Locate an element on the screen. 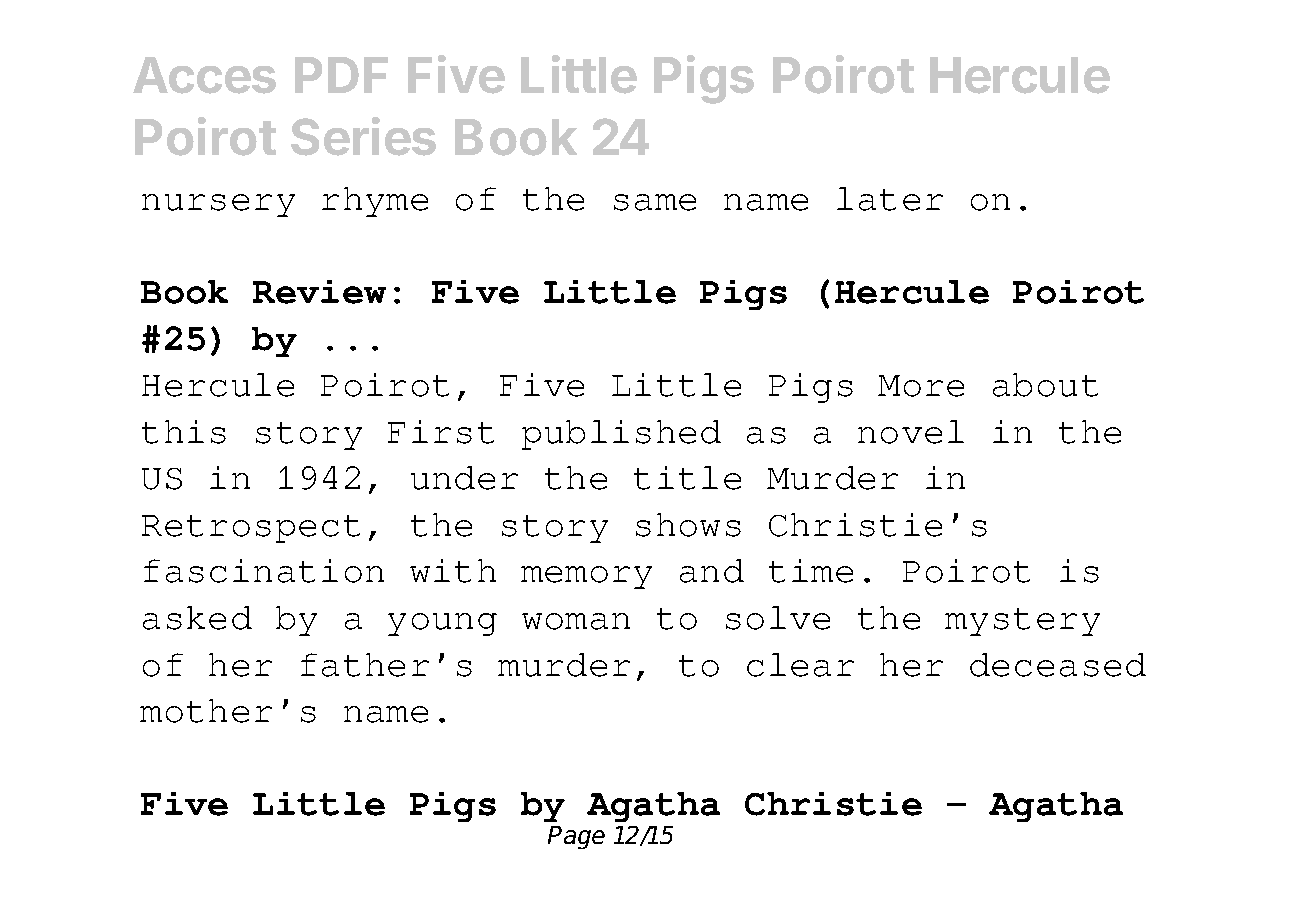 The width and height of the screenshot is (1303, 924). Review is located at coordinates (319, 292).
